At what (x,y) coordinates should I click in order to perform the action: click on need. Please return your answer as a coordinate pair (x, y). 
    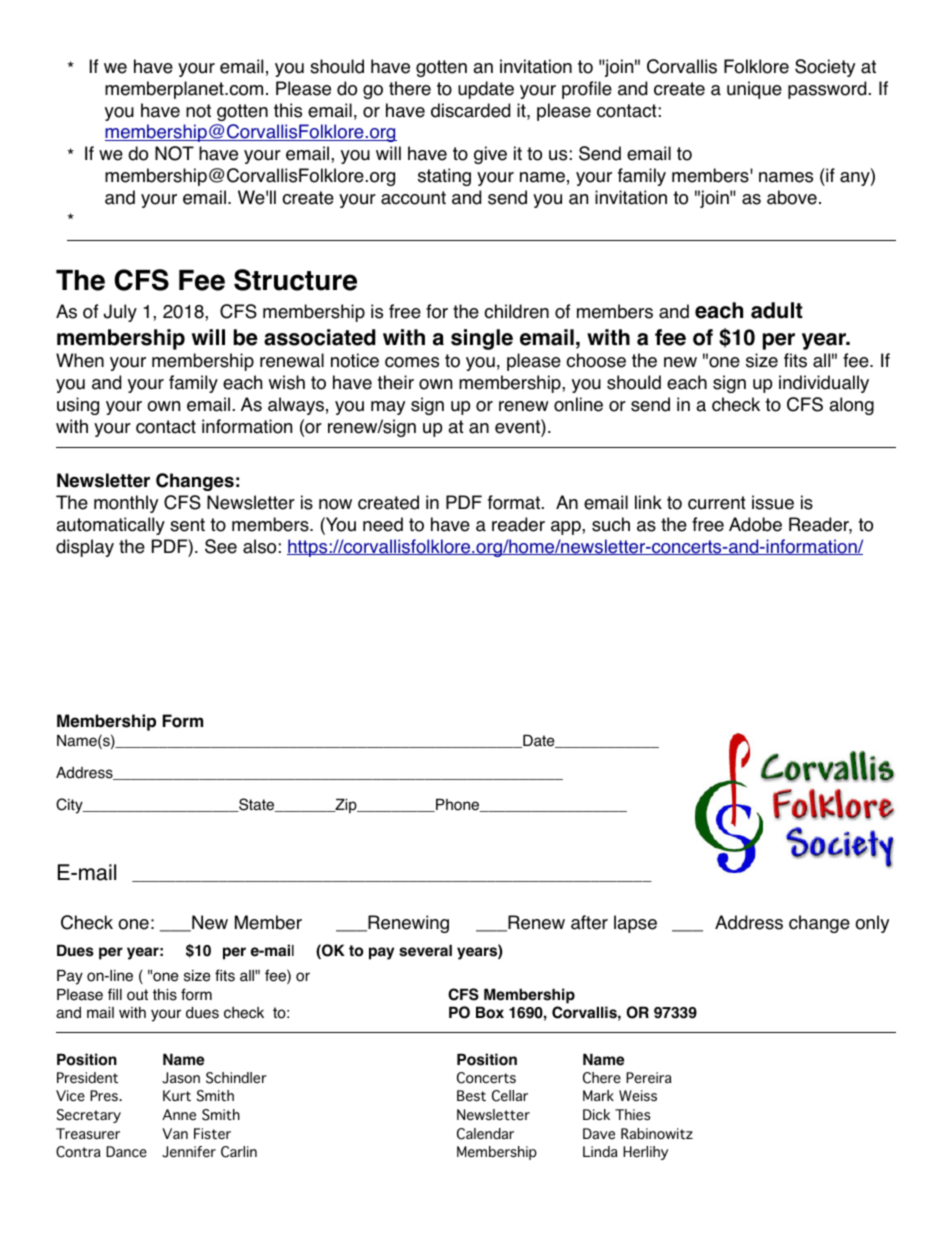
    Looking at the image, I should click on (383, 524).
